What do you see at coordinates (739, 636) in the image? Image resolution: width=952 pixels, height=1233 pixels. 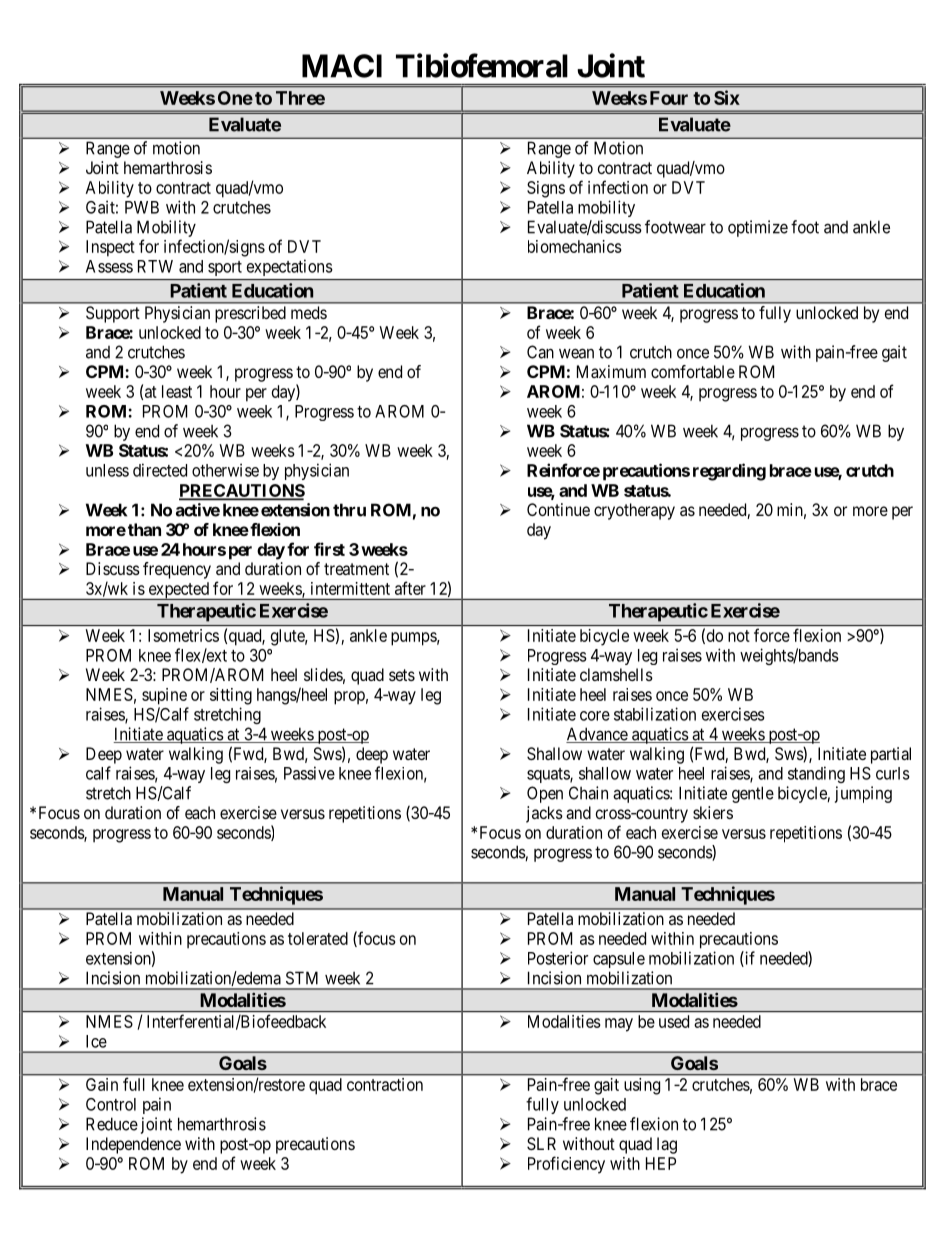 I see `not` at bounding box center [739, 636].
